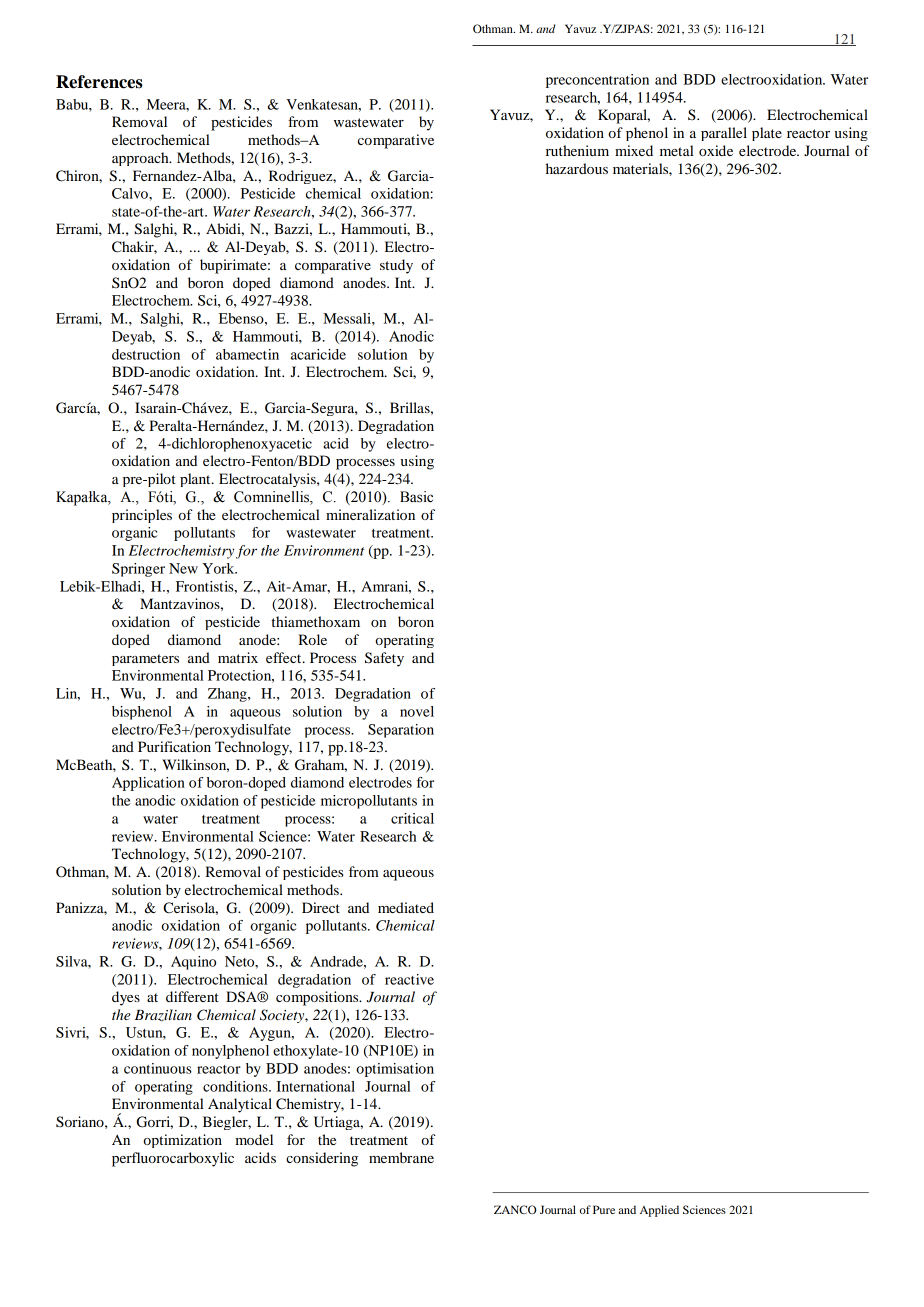 This image has width=924, height=1307. What do you see at coordinates (183, 568) in the image?
I see `New` at bounding box center [183, 568].
